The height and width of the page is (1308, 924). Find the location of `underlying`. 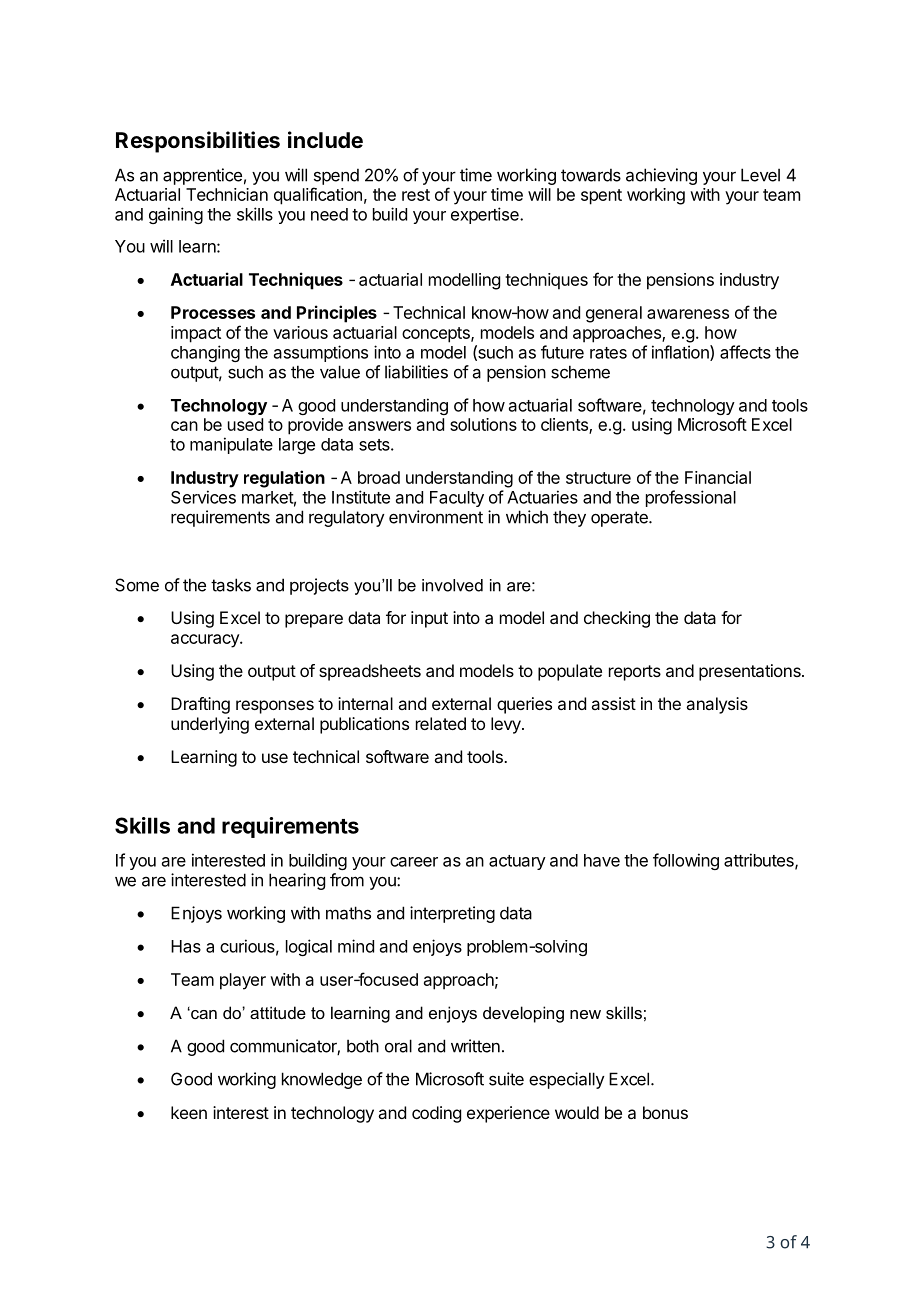

underlying is located at coordinates (210, 725).
